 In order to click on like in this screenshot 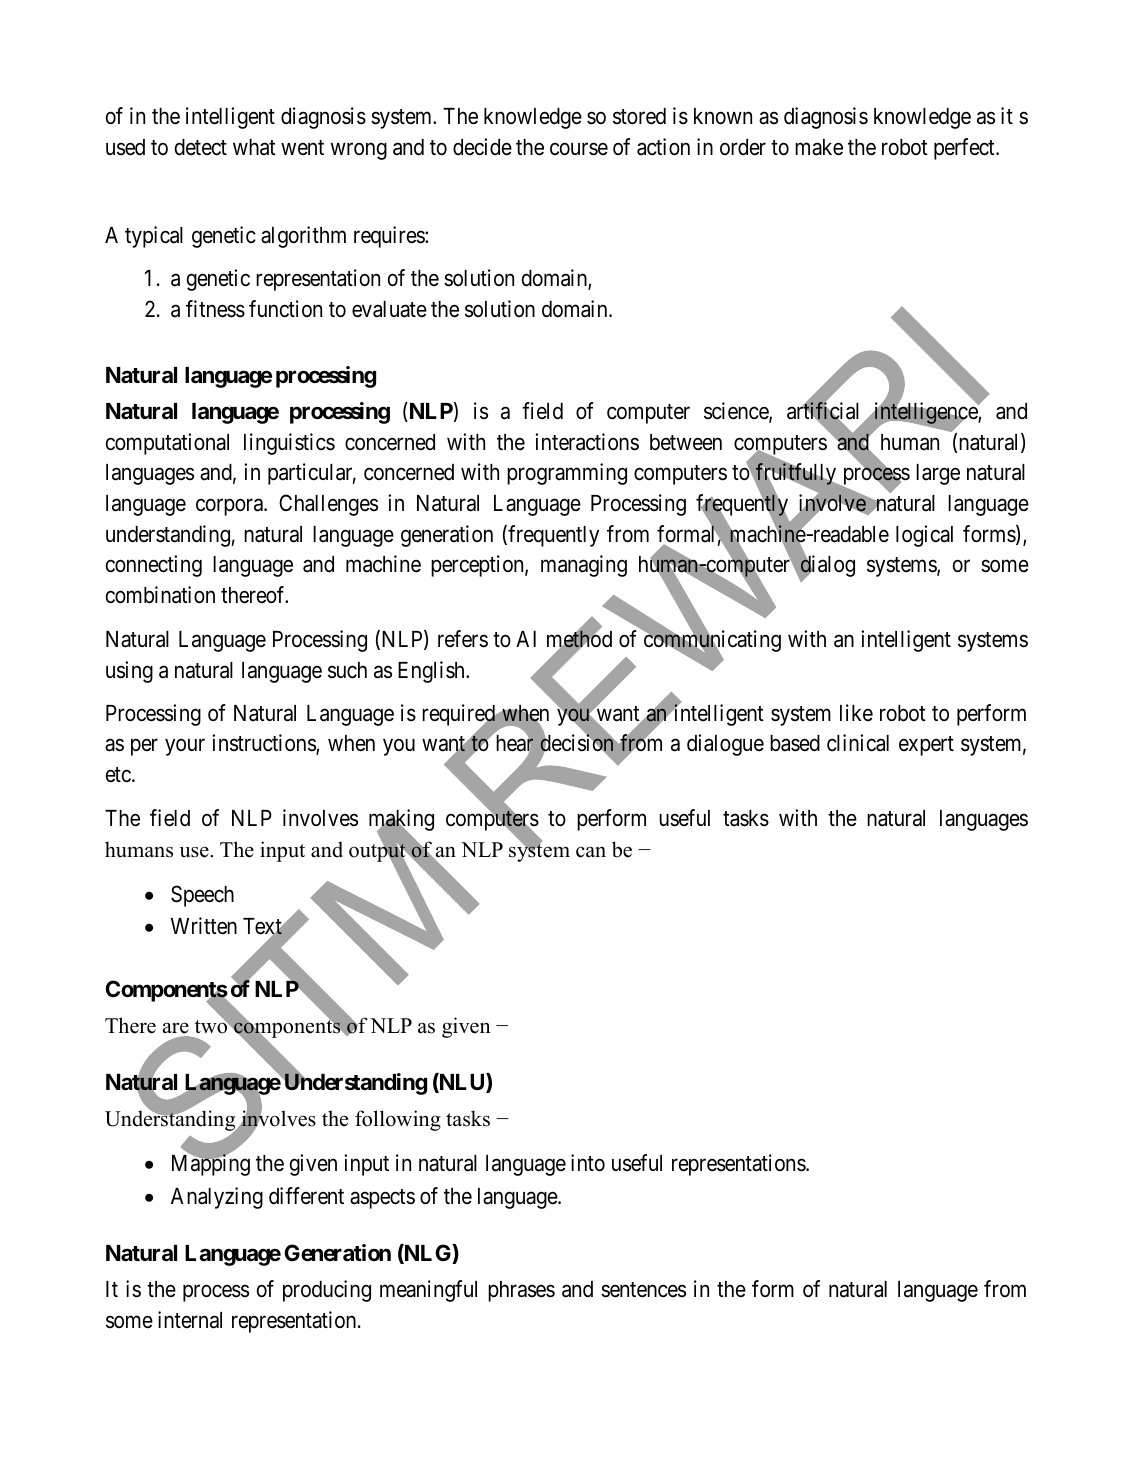, I will do `click(856, 713)`.
